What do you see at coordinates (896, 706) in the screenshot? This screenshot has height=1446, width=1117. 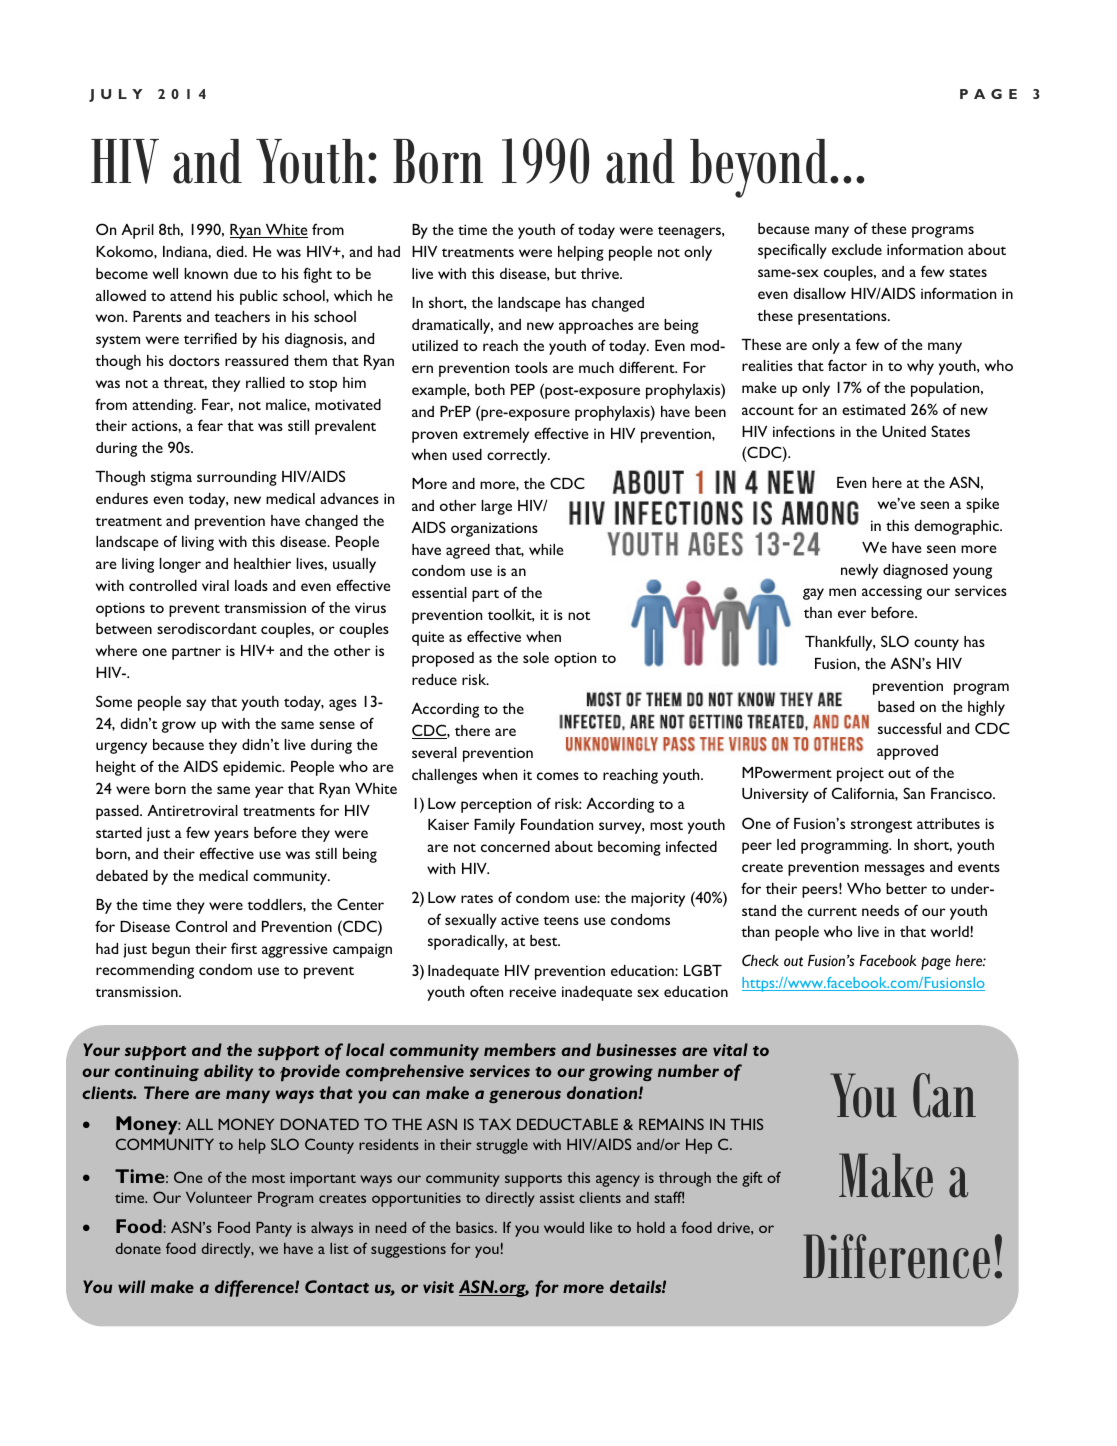 I see `based` at bounding box center [896, 706].
